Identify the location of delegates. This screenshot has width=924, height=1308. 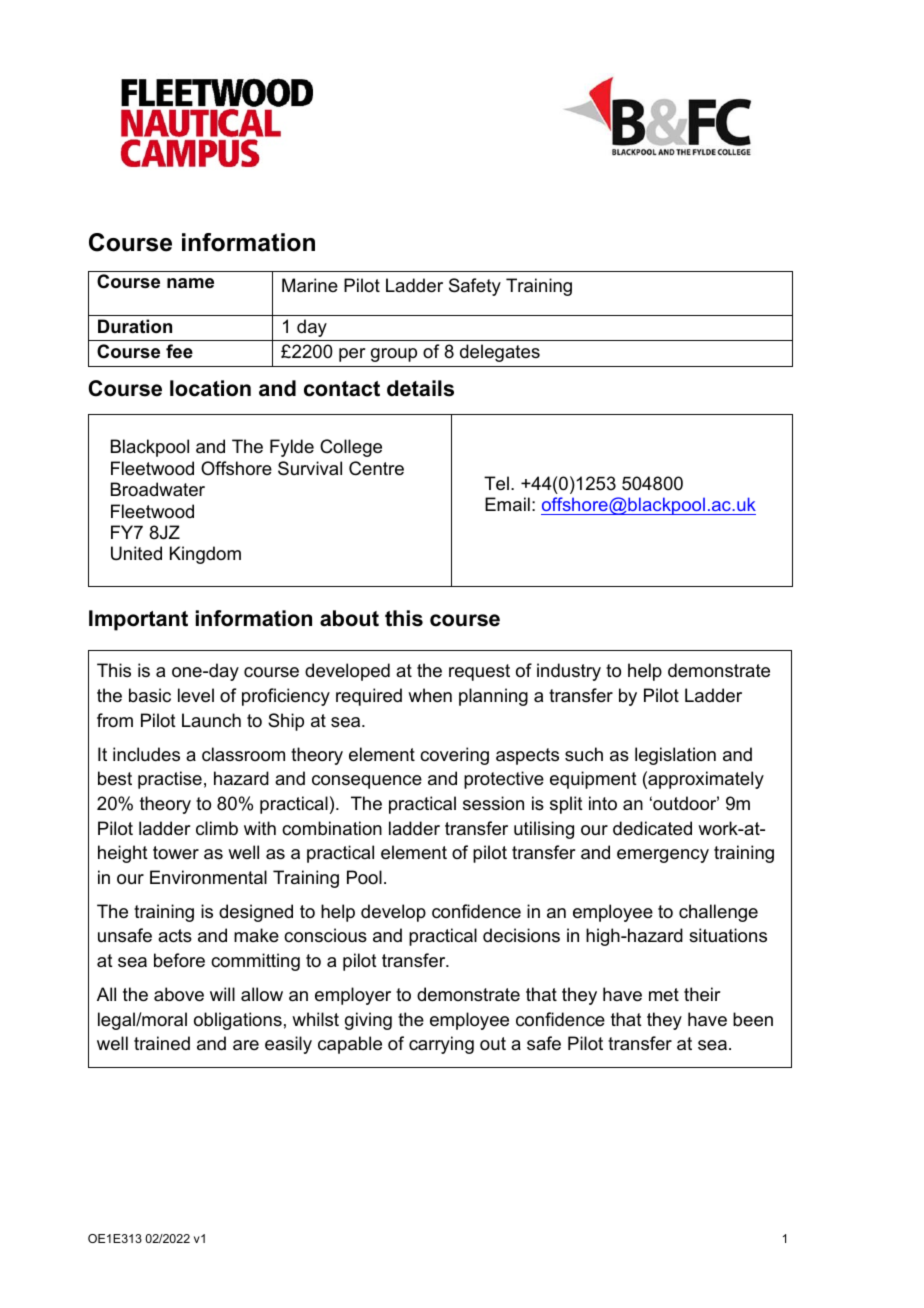
(500, 353).
